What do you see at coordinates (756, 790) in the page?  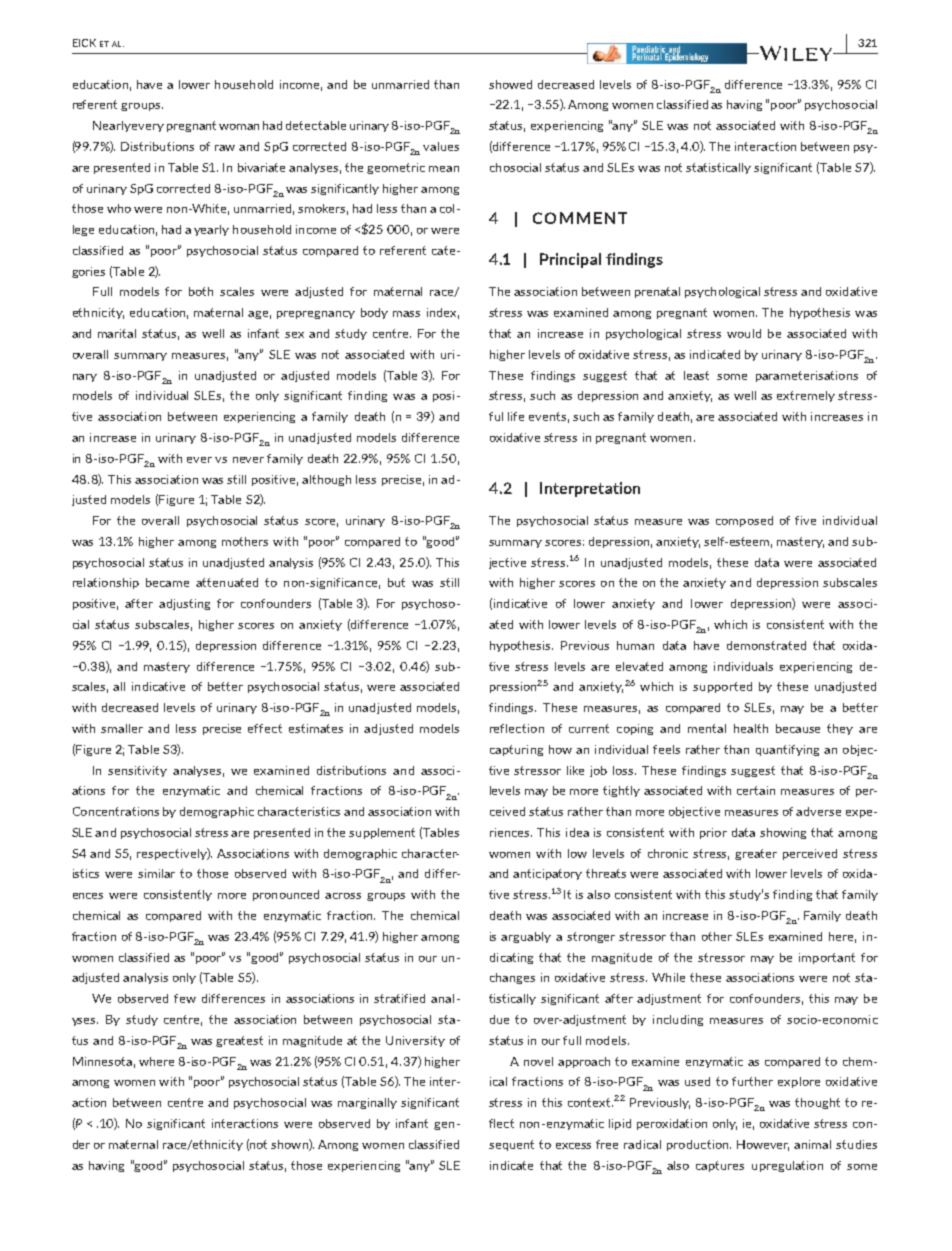 I see `certain` at bounding box center [756, 790].
